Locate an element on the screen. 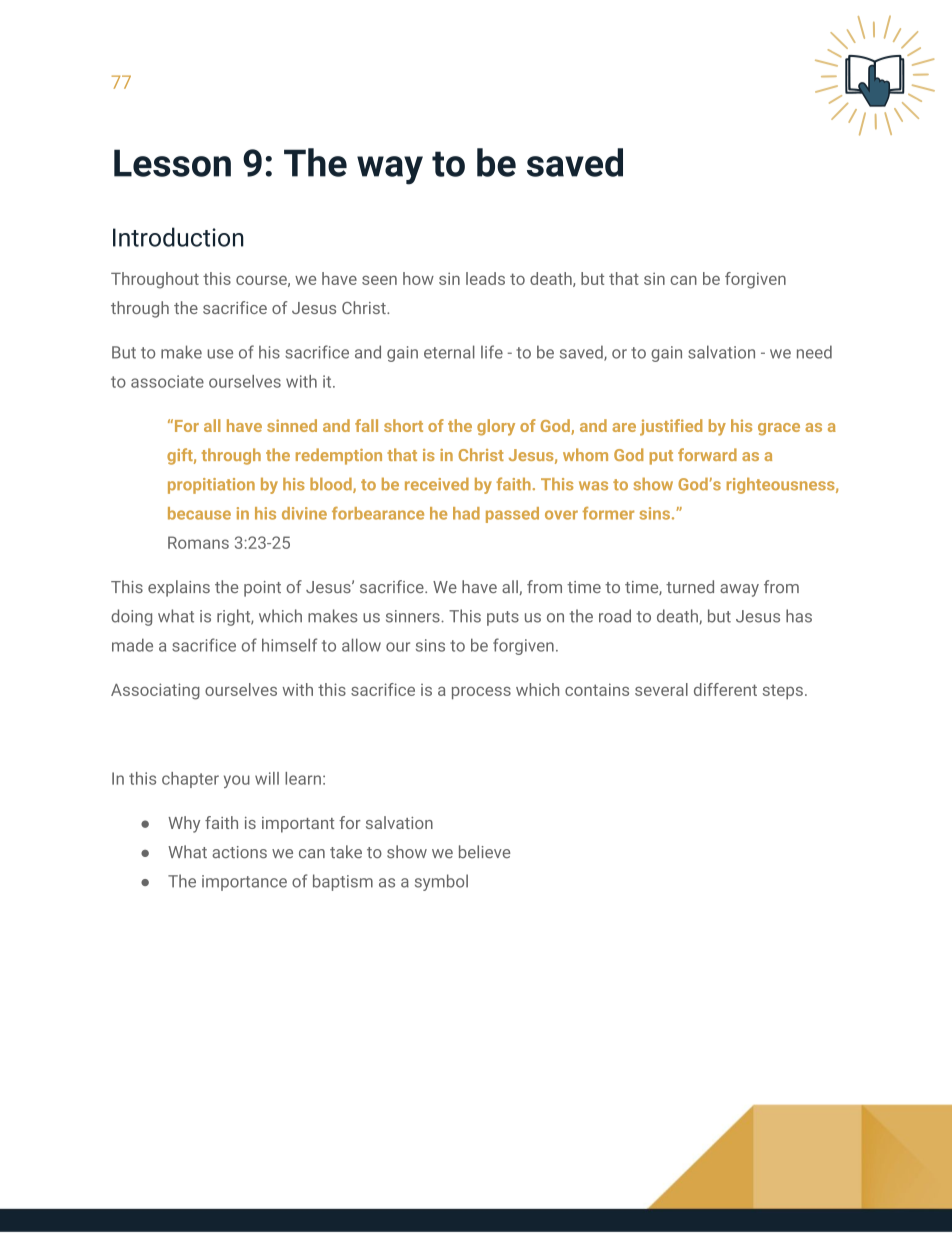 Image resolution: width=952 pixels, height=1233 pixels. need is located at coordinates (814, 352).
